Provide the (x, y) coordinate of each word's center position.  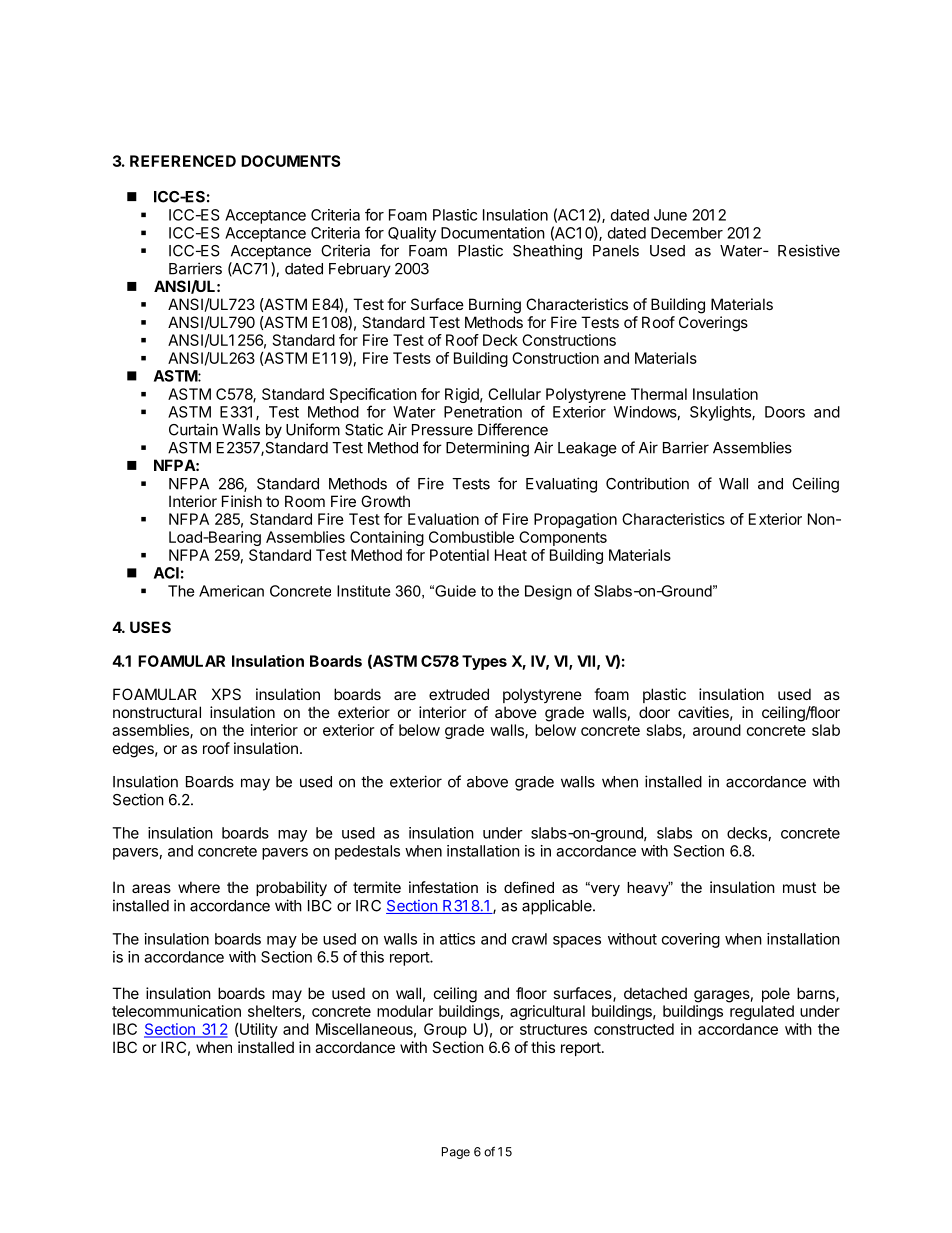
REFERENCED (183, 161)
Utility (258, 1030)
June (670, 215)
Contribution (647, 483)
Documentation (493, 233)
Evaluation (443, 519)
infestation (443, 887)
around (717, 730)
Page (456, 1153)
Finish (242, 501)
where (199, 887)
